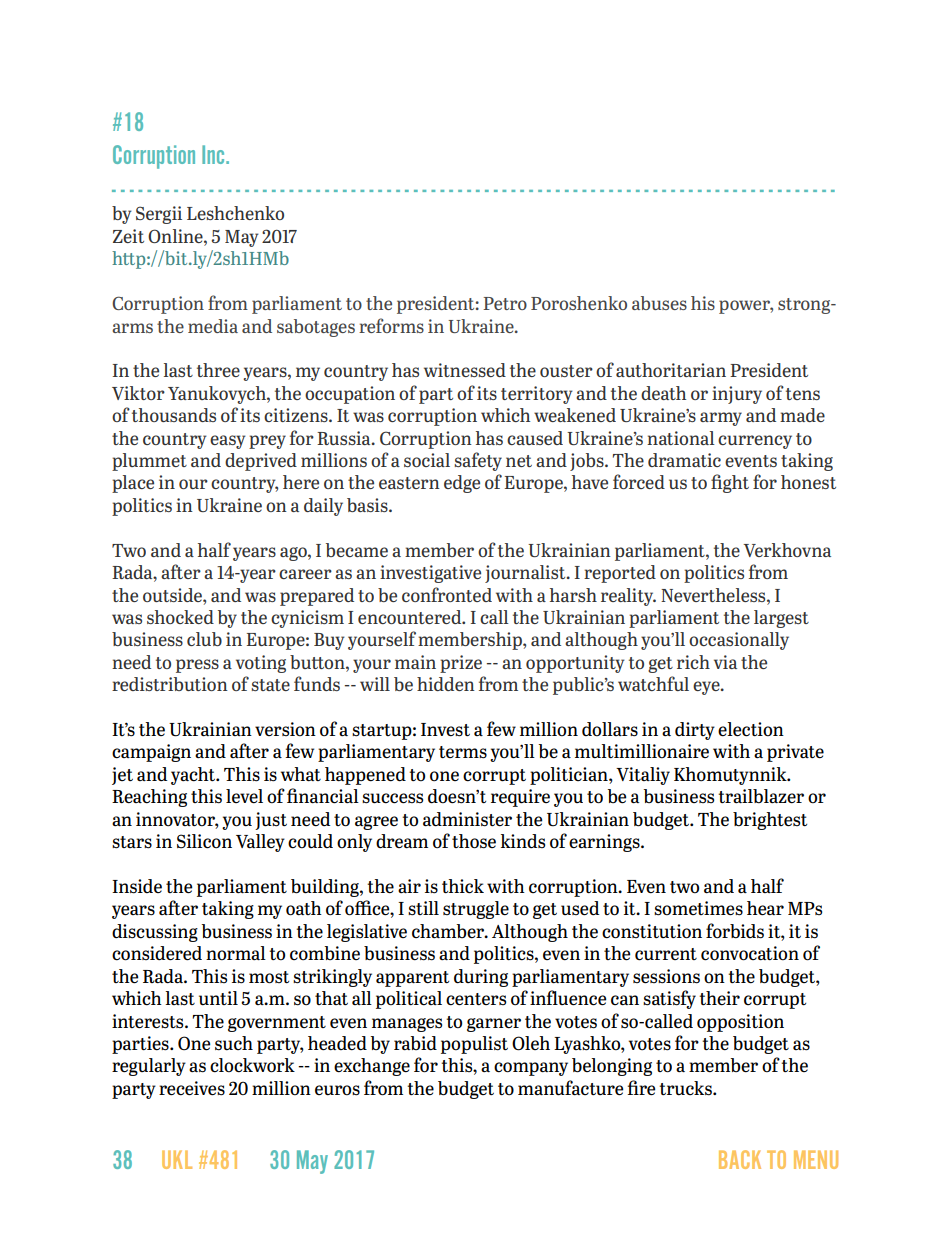  Describe the element at coordinates (180, 617) in the screenshot. I see `shocked` at that location.
